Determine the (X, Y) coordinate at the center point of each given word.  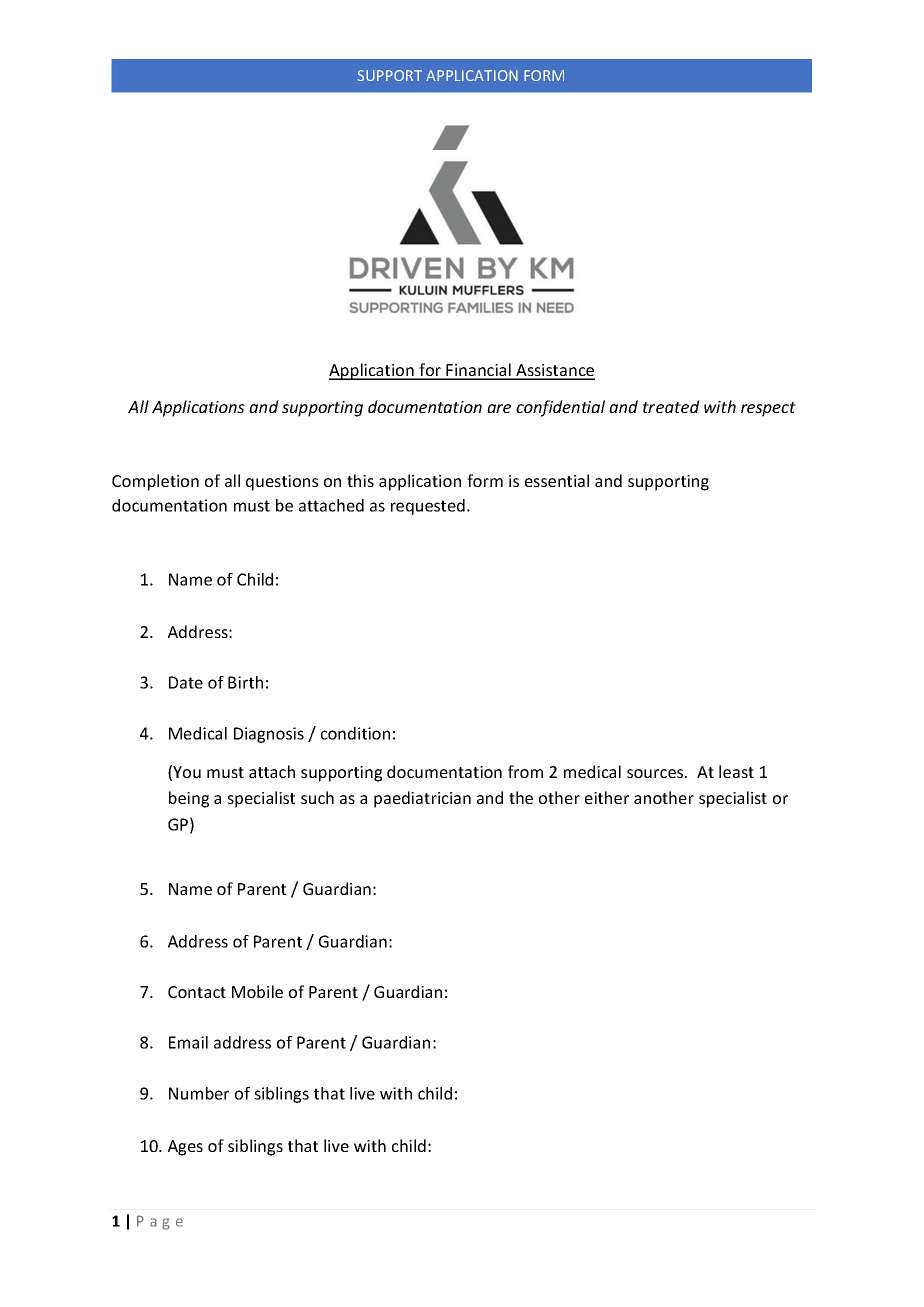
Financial (479, 371)
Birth (245, 682)
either (607, 797)
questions (282, 483)
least (736, 771)
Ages (185, 1148)
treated (671, 406)
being (189, 799)
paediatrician (422, 799)
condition (355, 733)
